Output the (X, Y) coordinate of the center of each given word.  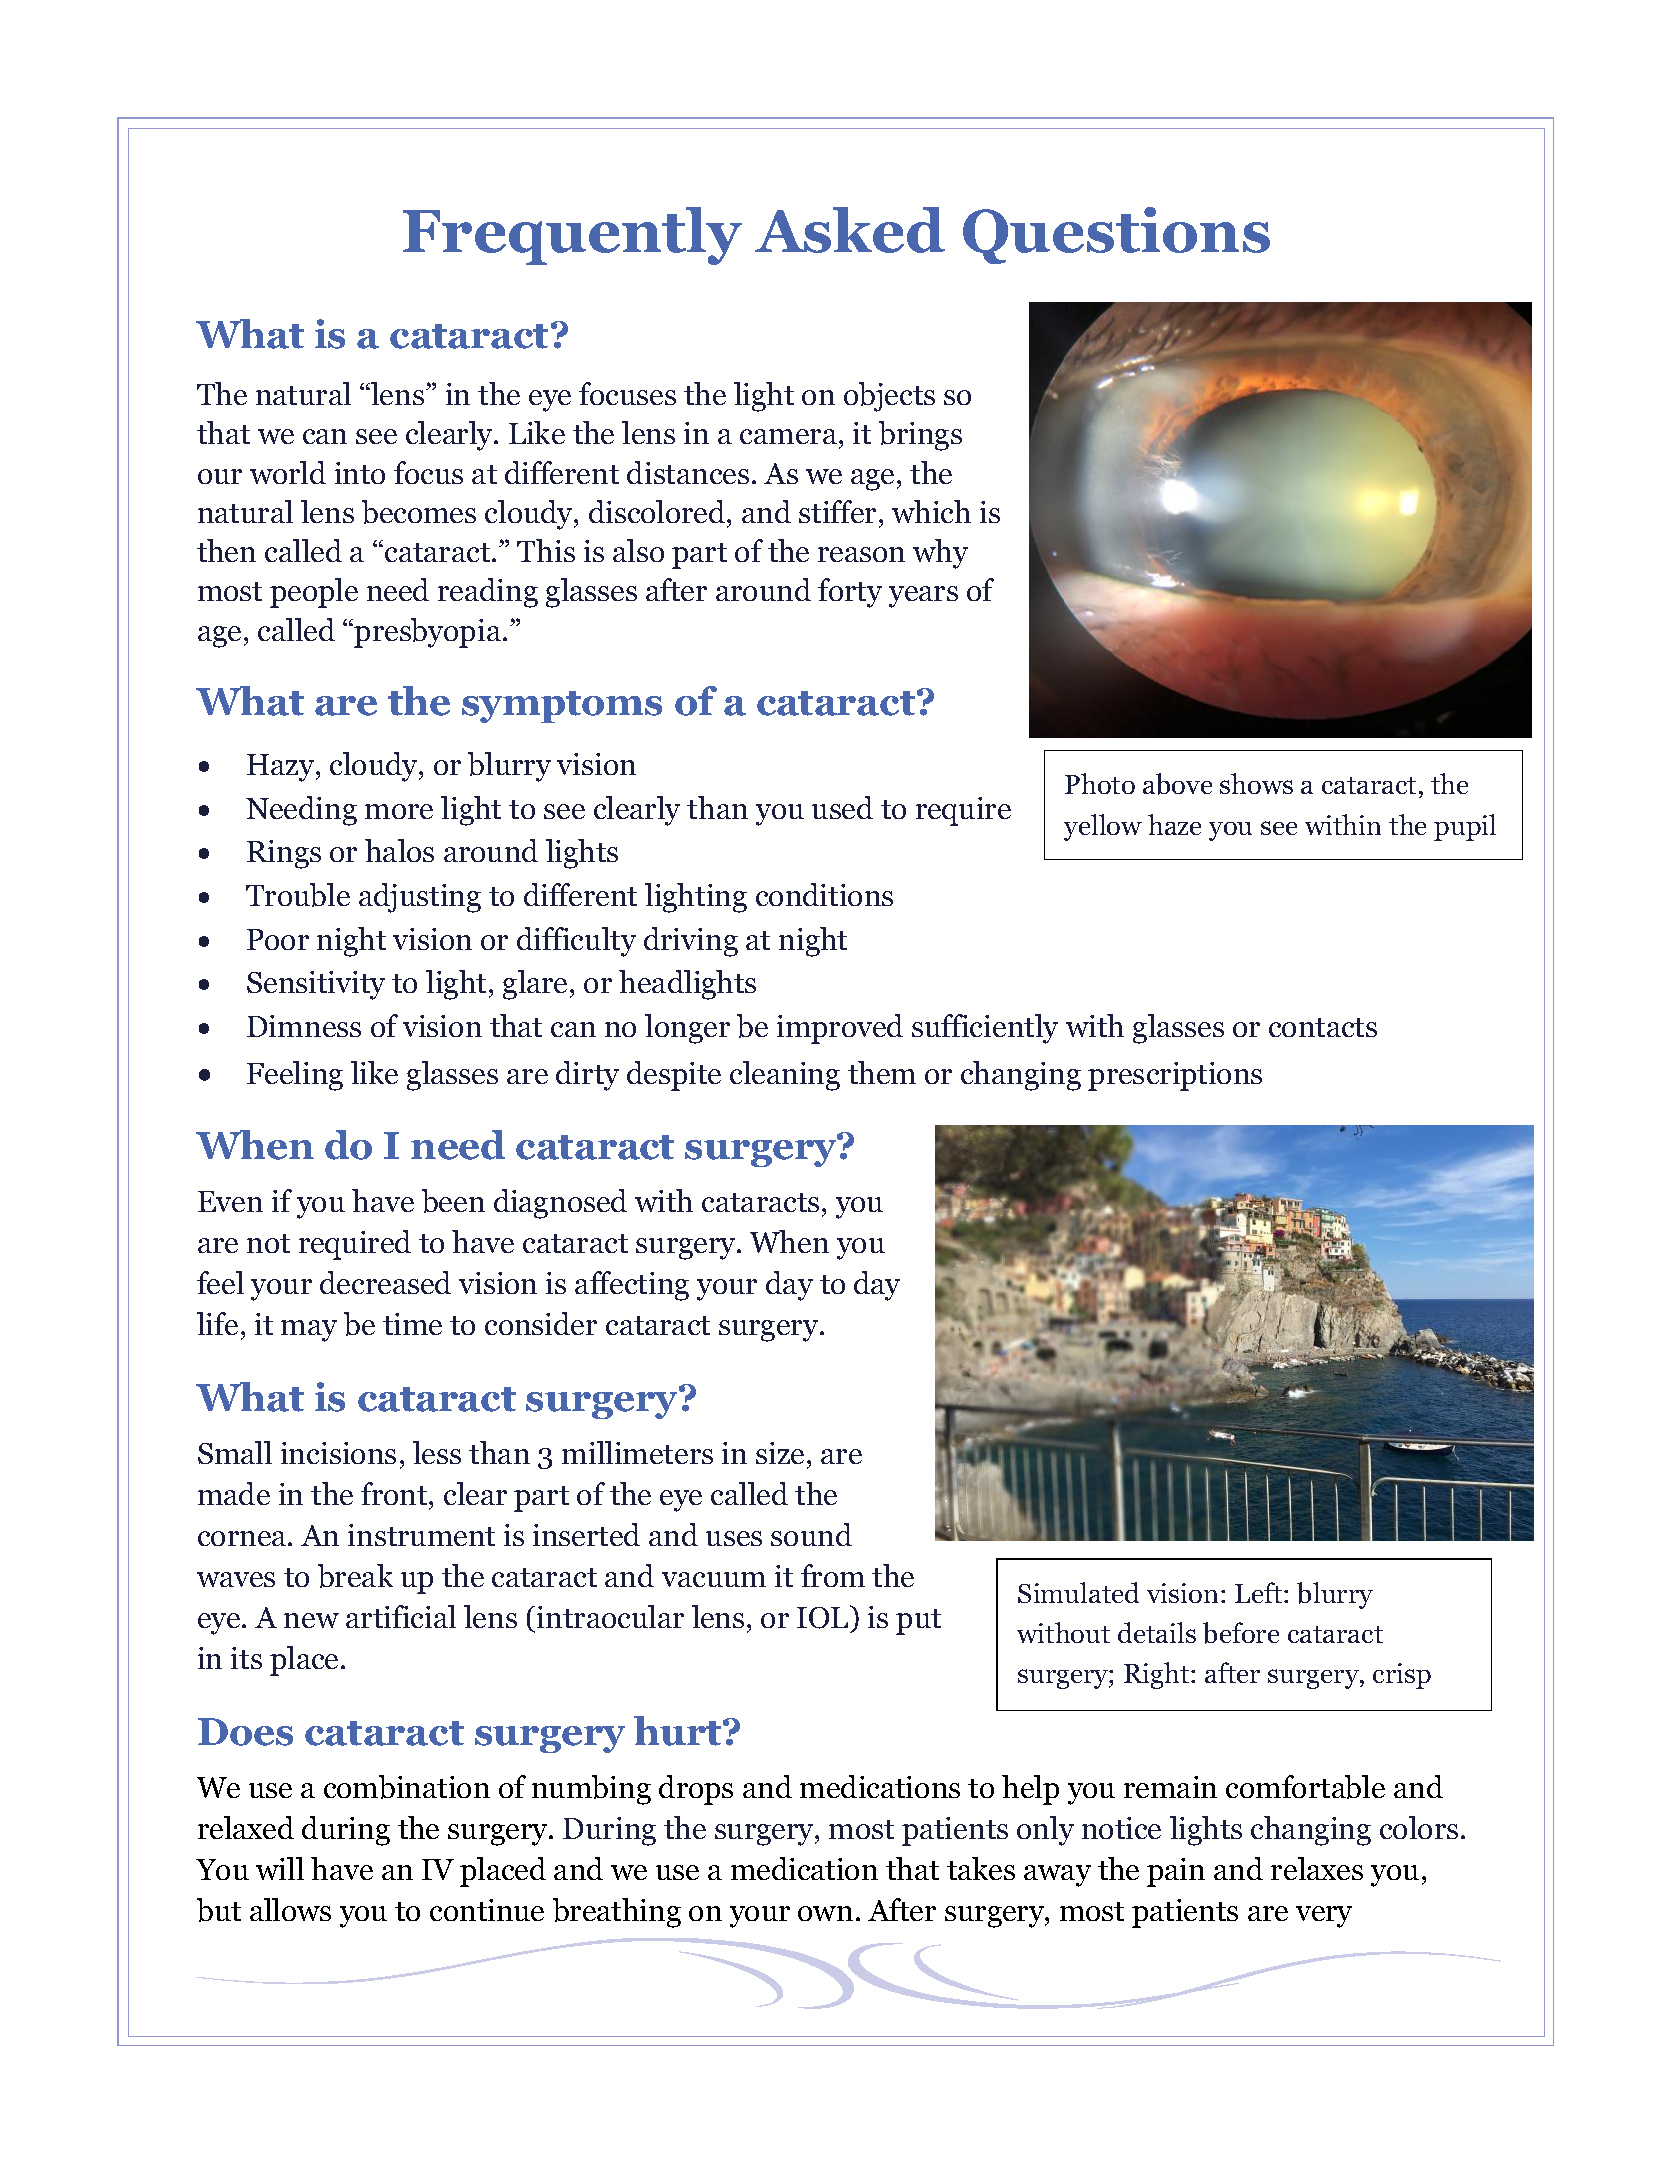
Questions (1116, 235)
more (399, 811)
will (280, 1868)
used (842, 807)
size (780, 1453)
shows (1256, 783)
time (412, 1324)
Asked (850, 230)
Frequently (572, 236)
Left (1260, 1592)
